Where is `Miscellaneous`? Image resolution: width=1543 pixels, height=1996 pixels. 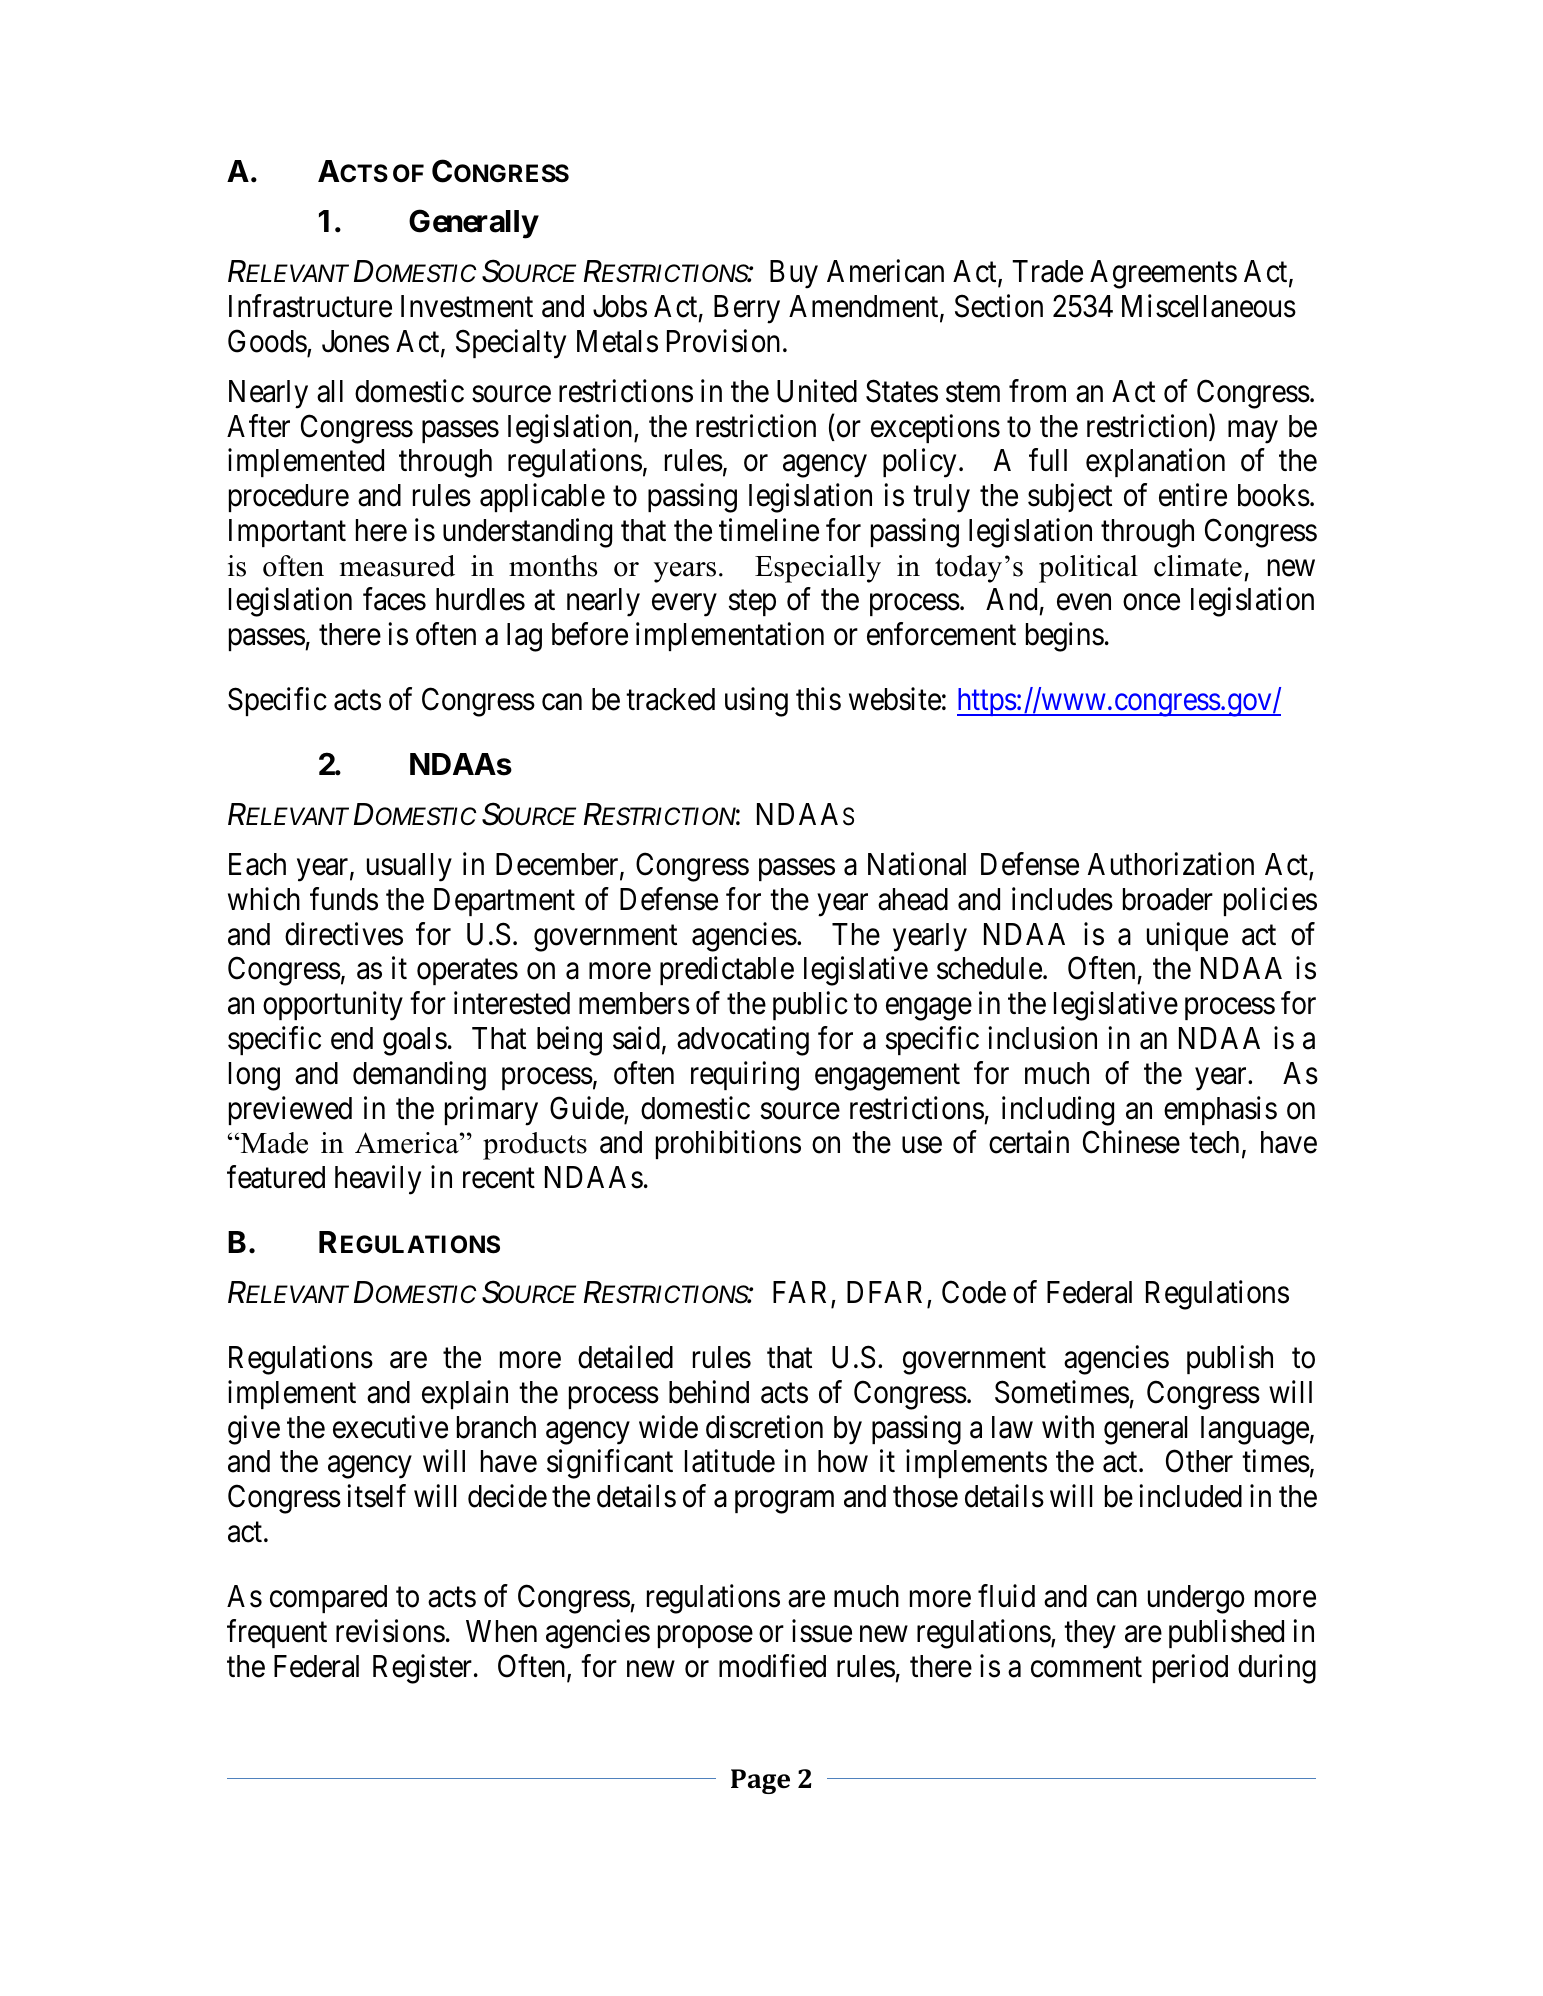
Miscellaneous is located at coordinates (1209, 306).
